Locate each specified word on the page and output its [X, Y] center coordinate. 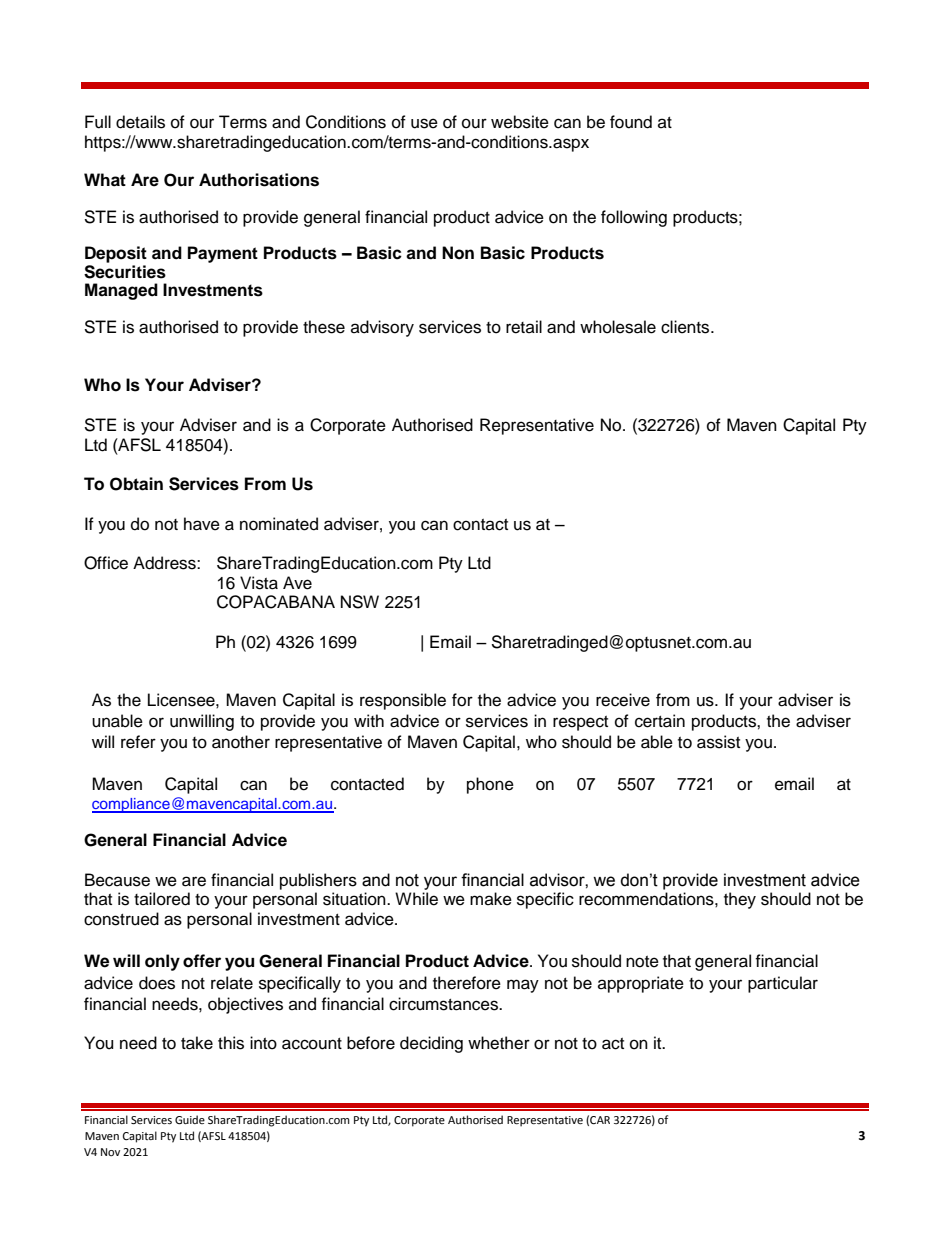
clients [686, 327]
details [140, 122]
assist [718, 742]
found [631, 122]
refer [138, 742]
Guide [190, 1120]
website [520, 122]
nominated [279, 524]
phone [490, 785]
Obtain [136, 484]
